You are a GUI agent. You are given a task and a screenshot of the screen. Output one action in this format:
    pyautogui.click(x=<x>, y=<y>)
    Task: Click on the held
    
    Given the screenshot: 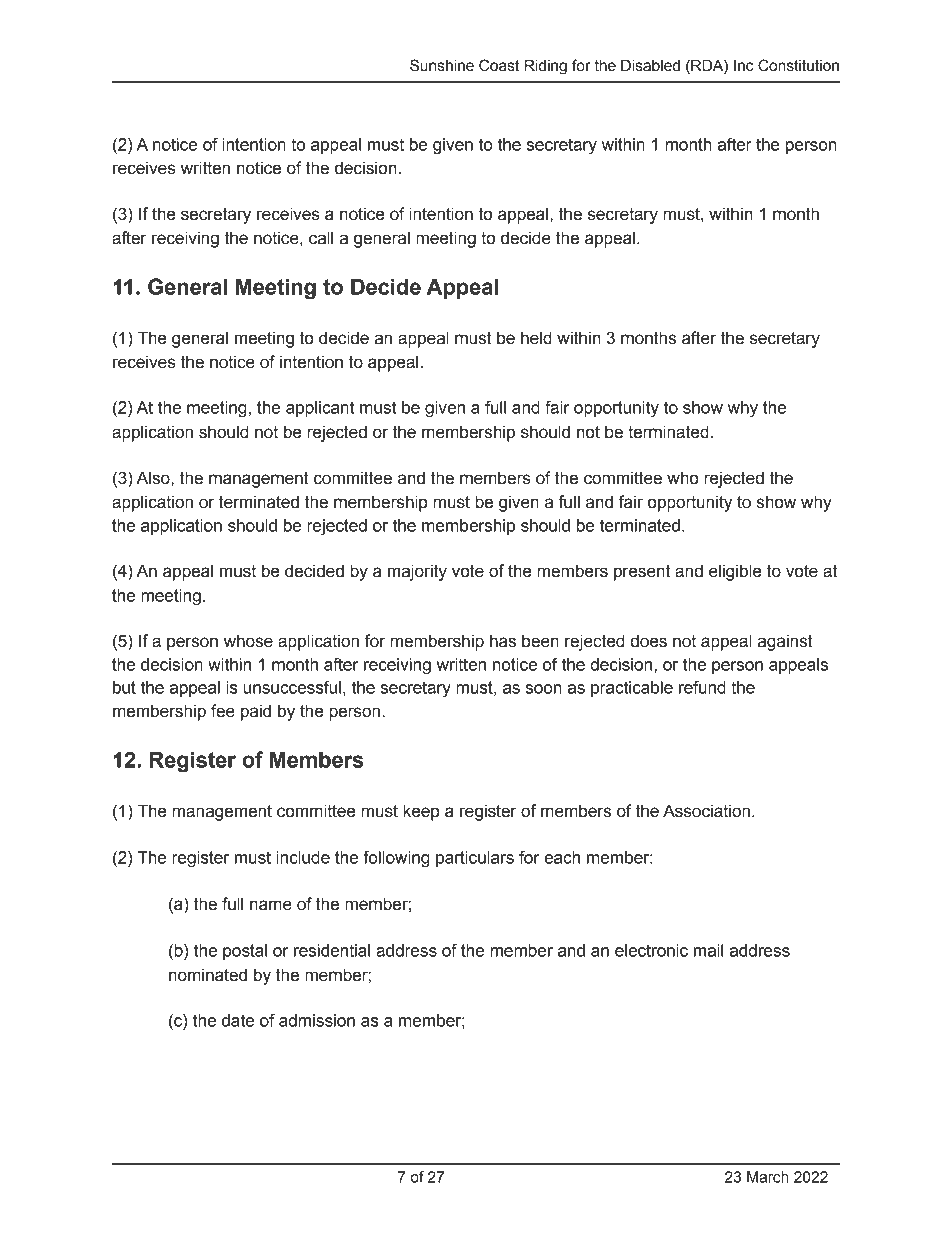 What is the action you would take?
    pyautogui.click(x=536, y=338)
